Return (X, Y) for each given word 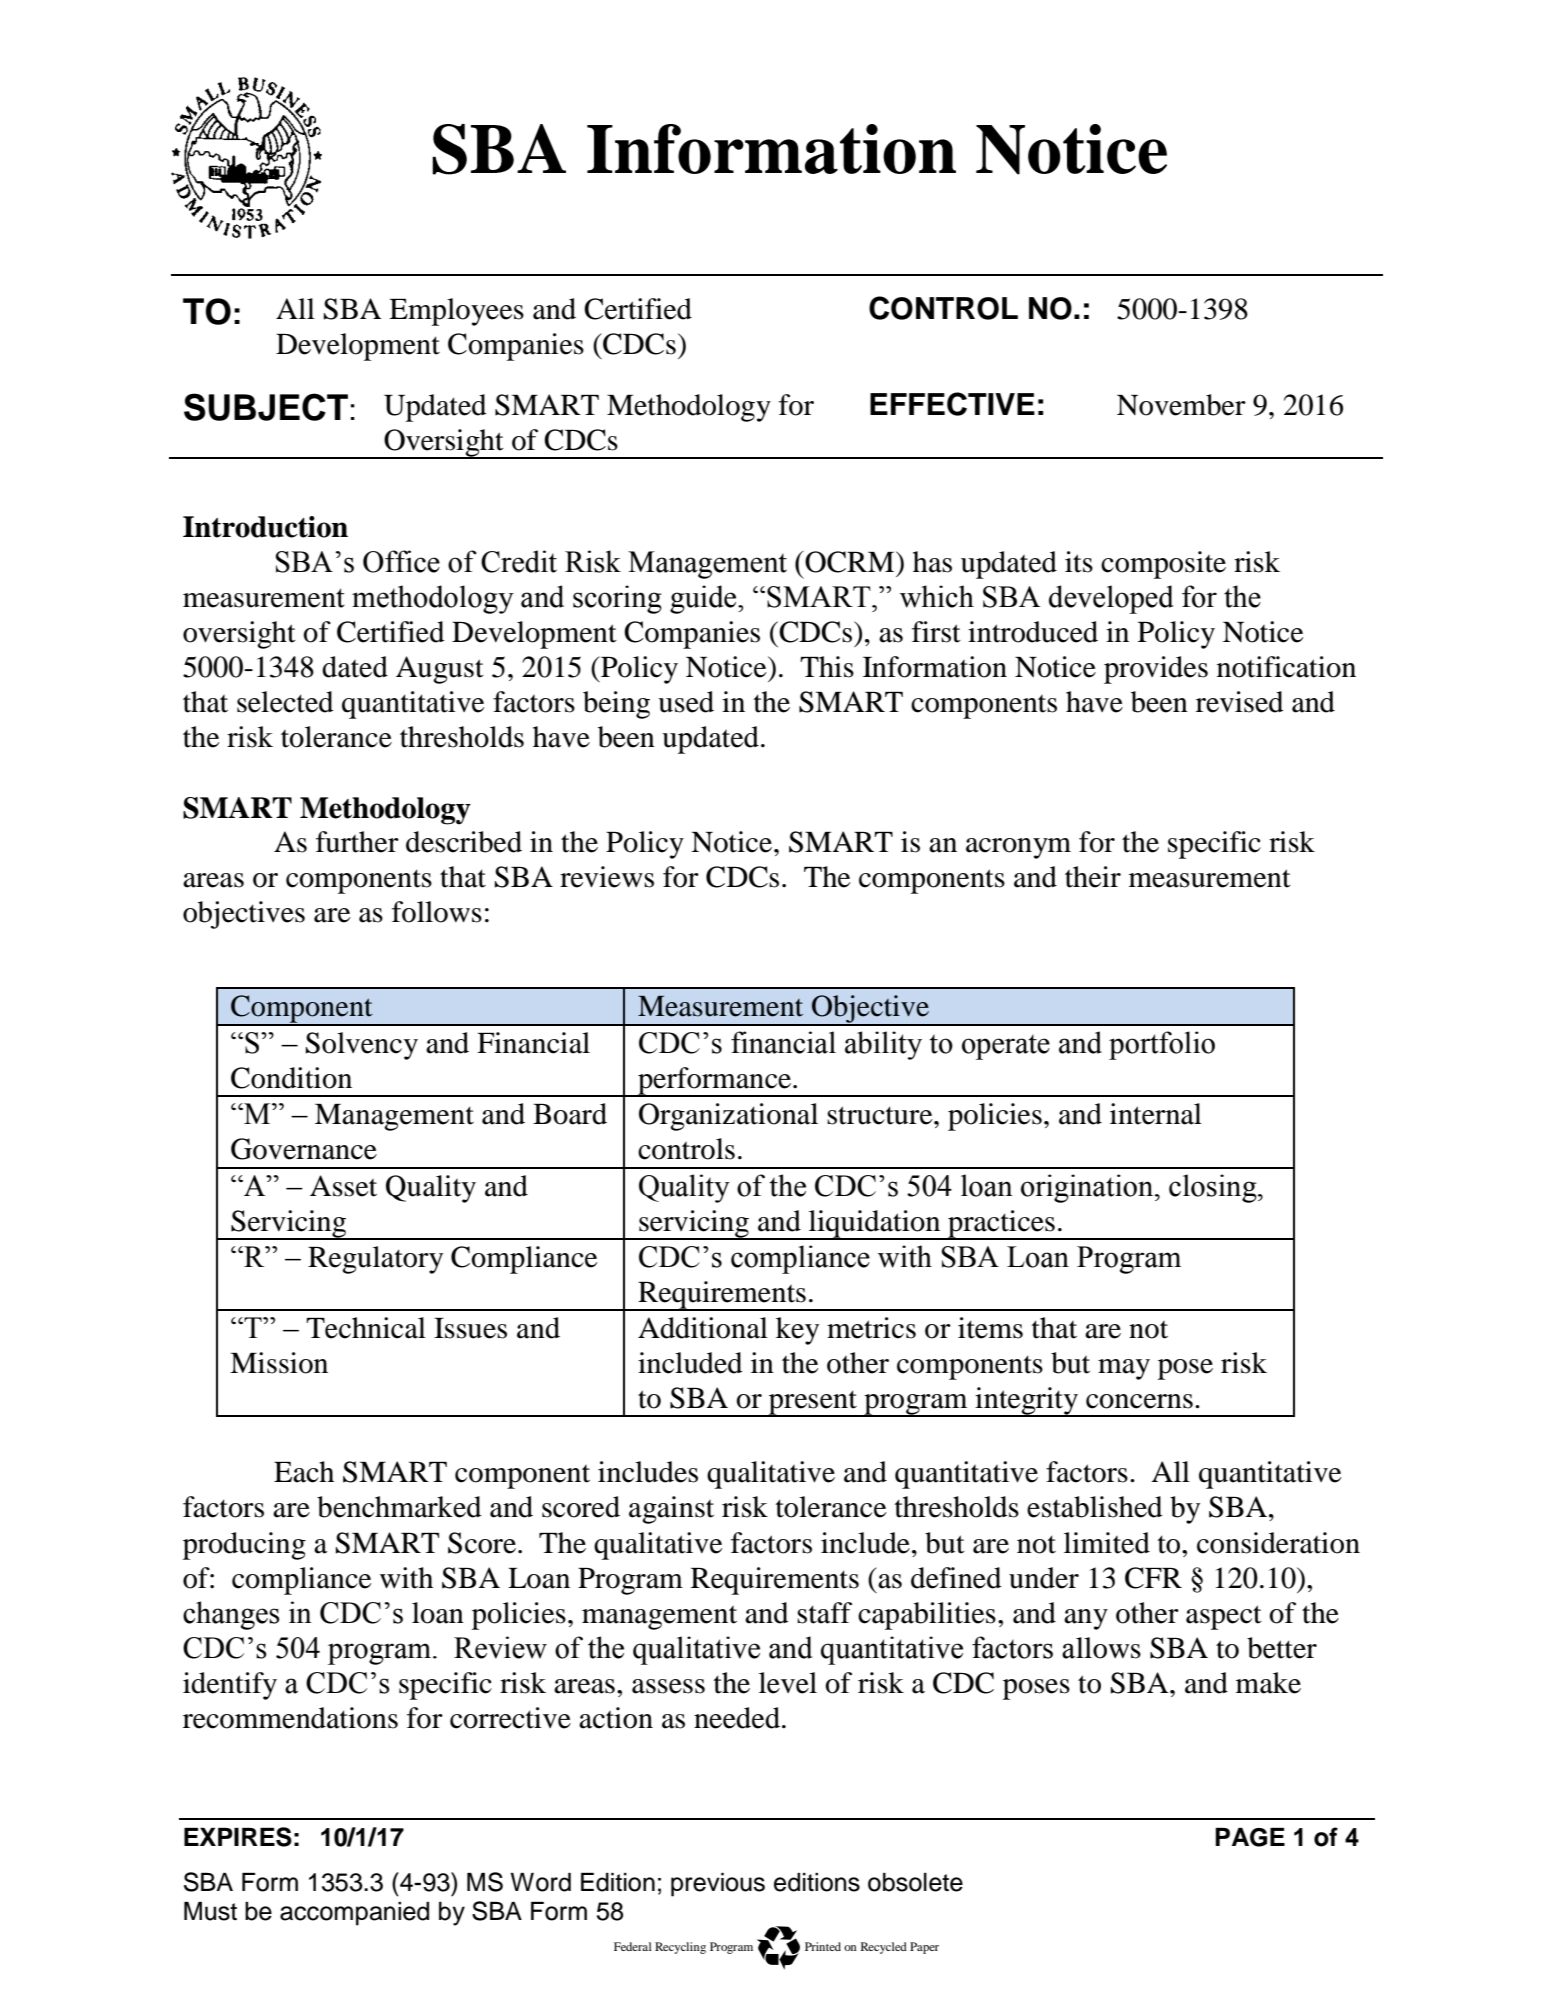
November (1181, 405)
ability (883, 1045)
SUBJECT (266, 407)
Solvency (362, 1046)
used (686, 702)
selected (285, 702)
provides (1156, 670)
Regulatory (375, 1260)
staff (824, 1613)
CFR (1153, 1578)
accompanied (354, 1914)
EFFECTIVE (952, 404)
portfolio (1162, 1045)
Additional (703, 1328)
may (1124, 1369)
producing (244, 1546)
